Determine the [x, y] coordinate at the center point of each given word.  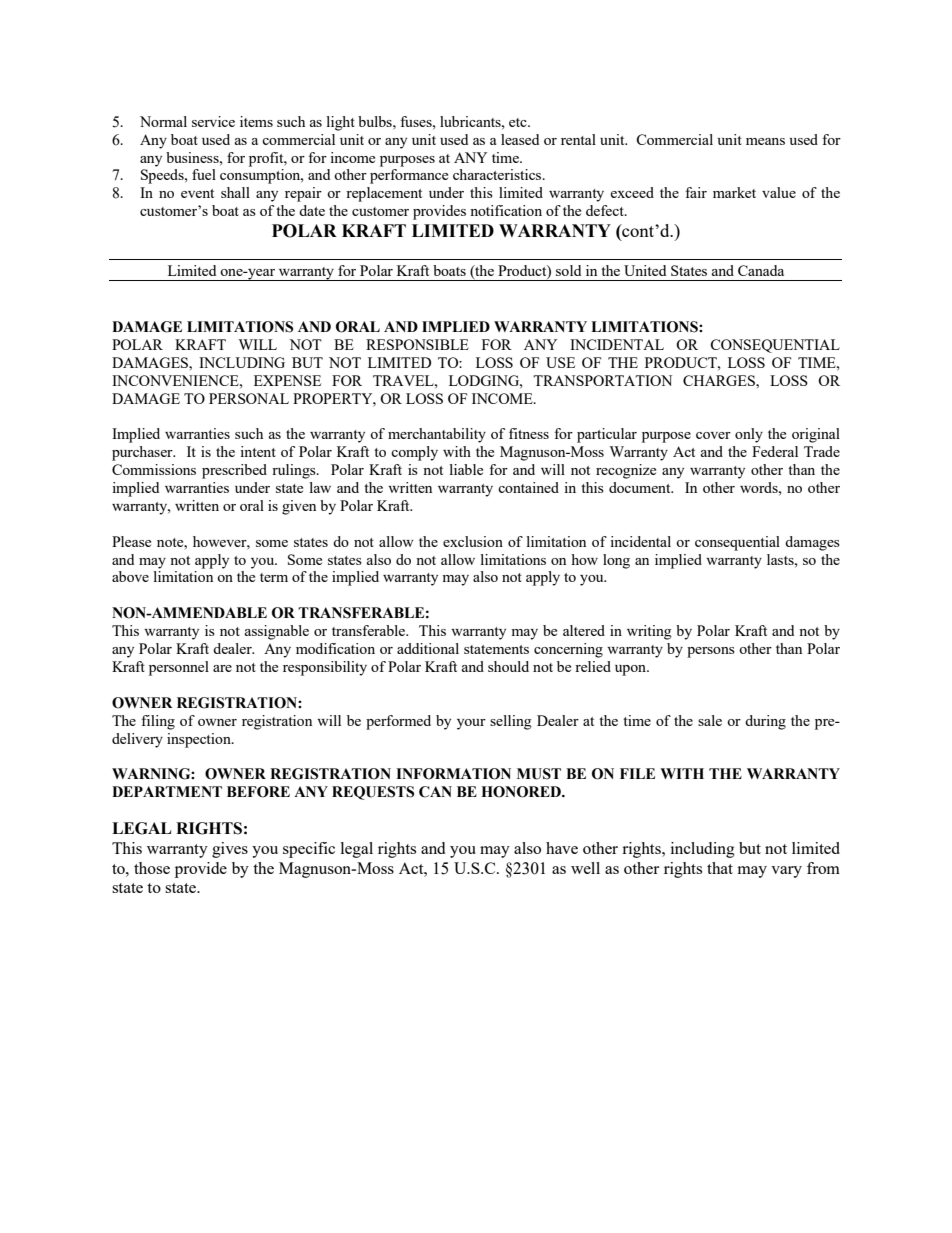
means [765, 141]
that [720, 868]
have [562, 848]
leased [520, 139]
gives [230, 850]
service [213, 121]
